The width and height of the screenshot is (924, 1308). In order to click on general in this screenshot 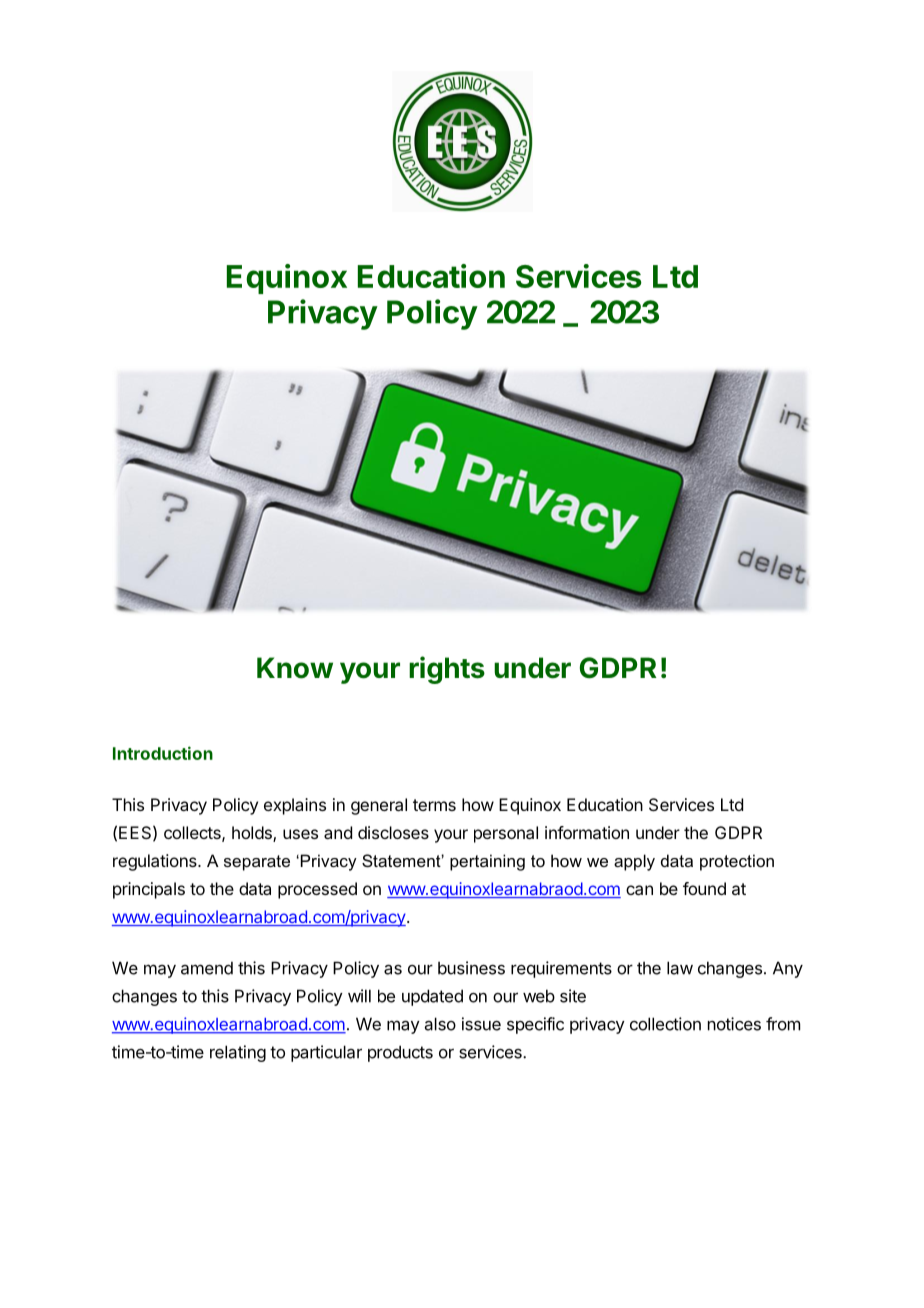, I will do `click(379, 806)`.
